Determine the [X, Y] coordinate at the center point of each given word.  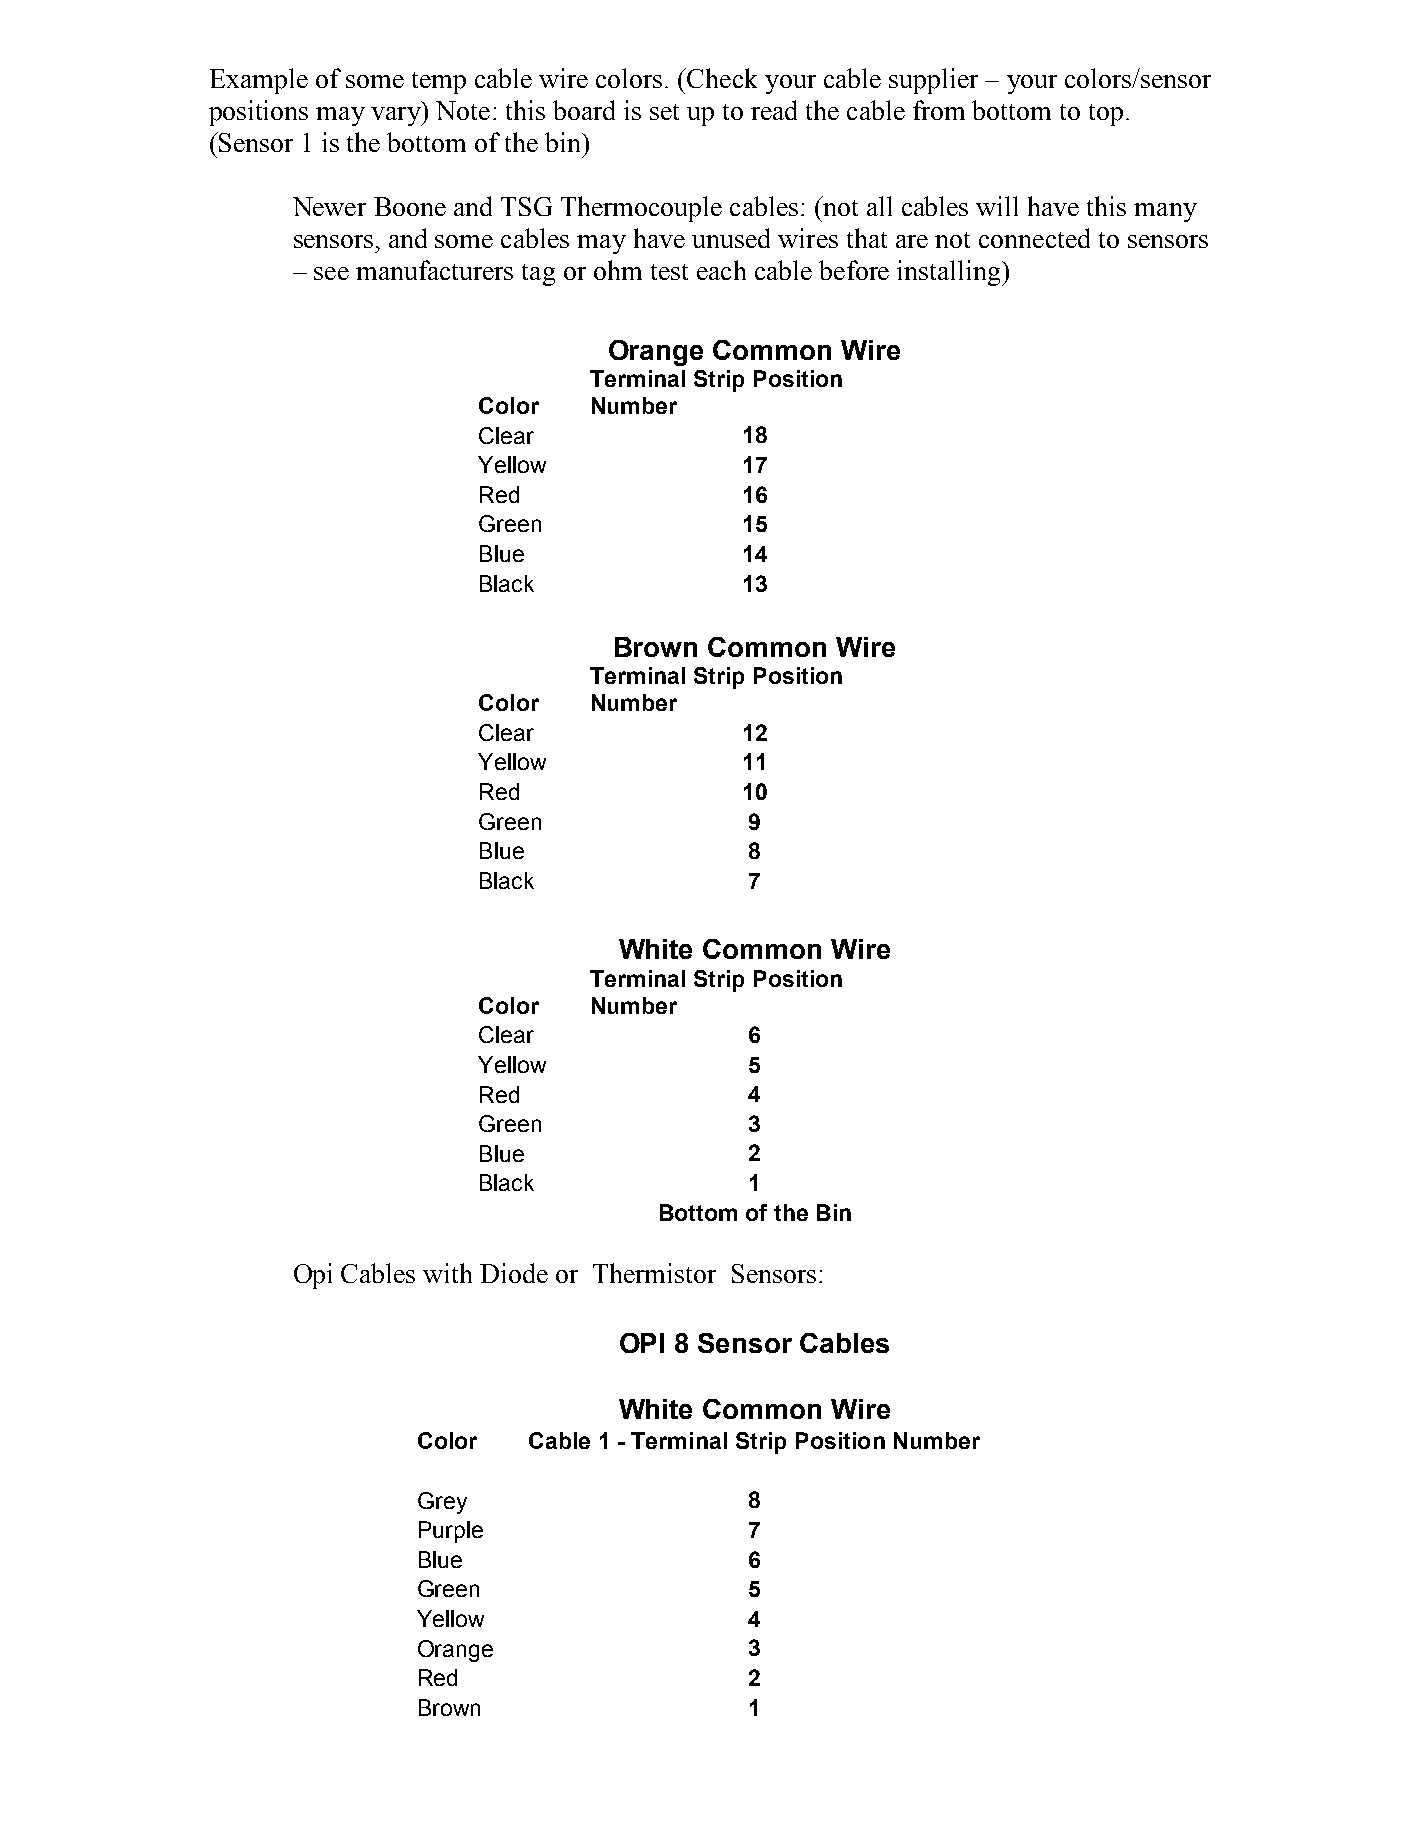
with [447, 1273]
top [1106, 115]
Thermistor [654, 1273]
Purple [451, 1532]
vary [397, 116]
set [664, 112]
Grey [442, 1503]
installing [950, 273]
